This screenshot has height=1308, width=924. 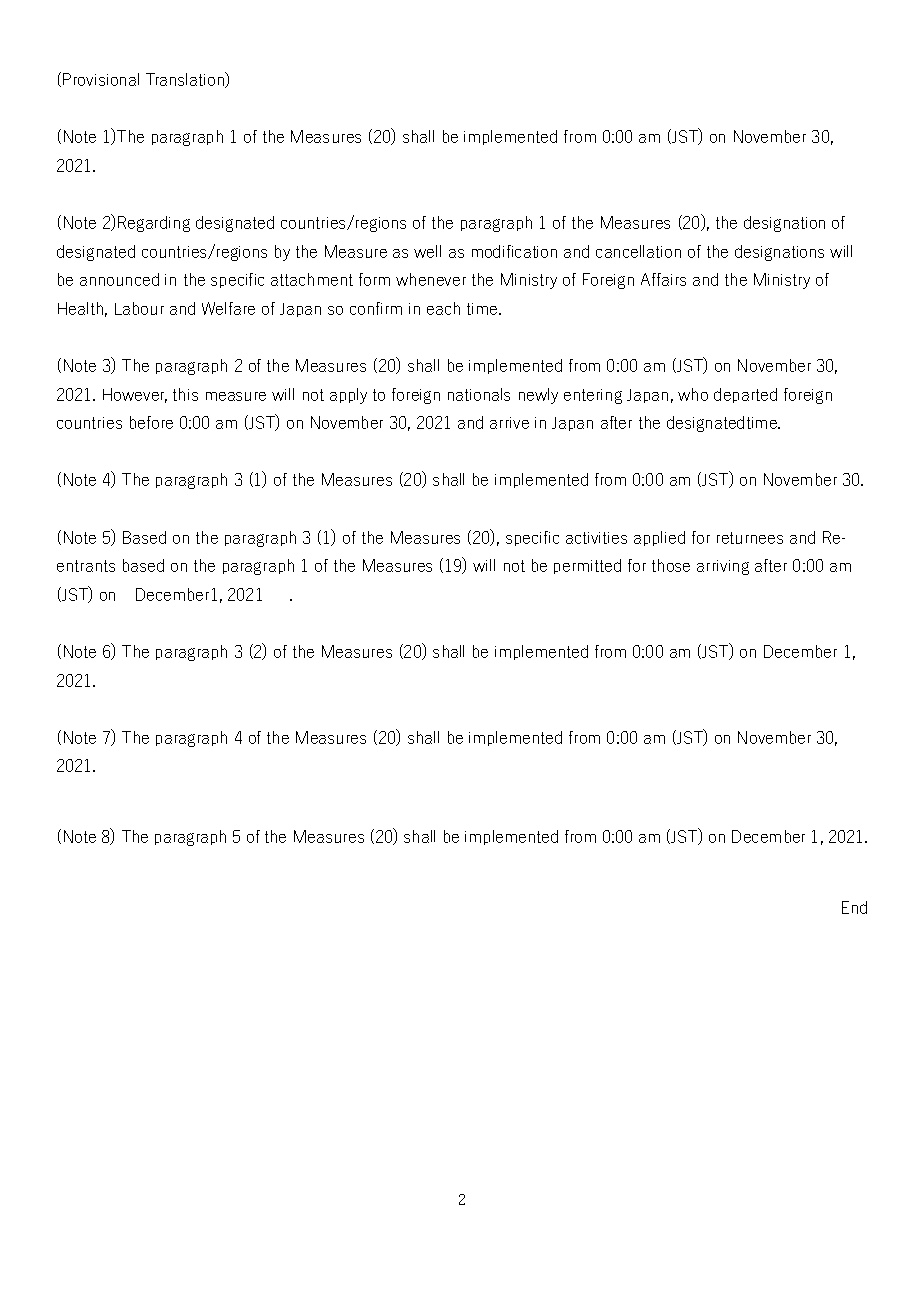 What do you see at coordinates (139, 308) in the screenshot?
I see `Labour` at bounding box center [139, 308].
